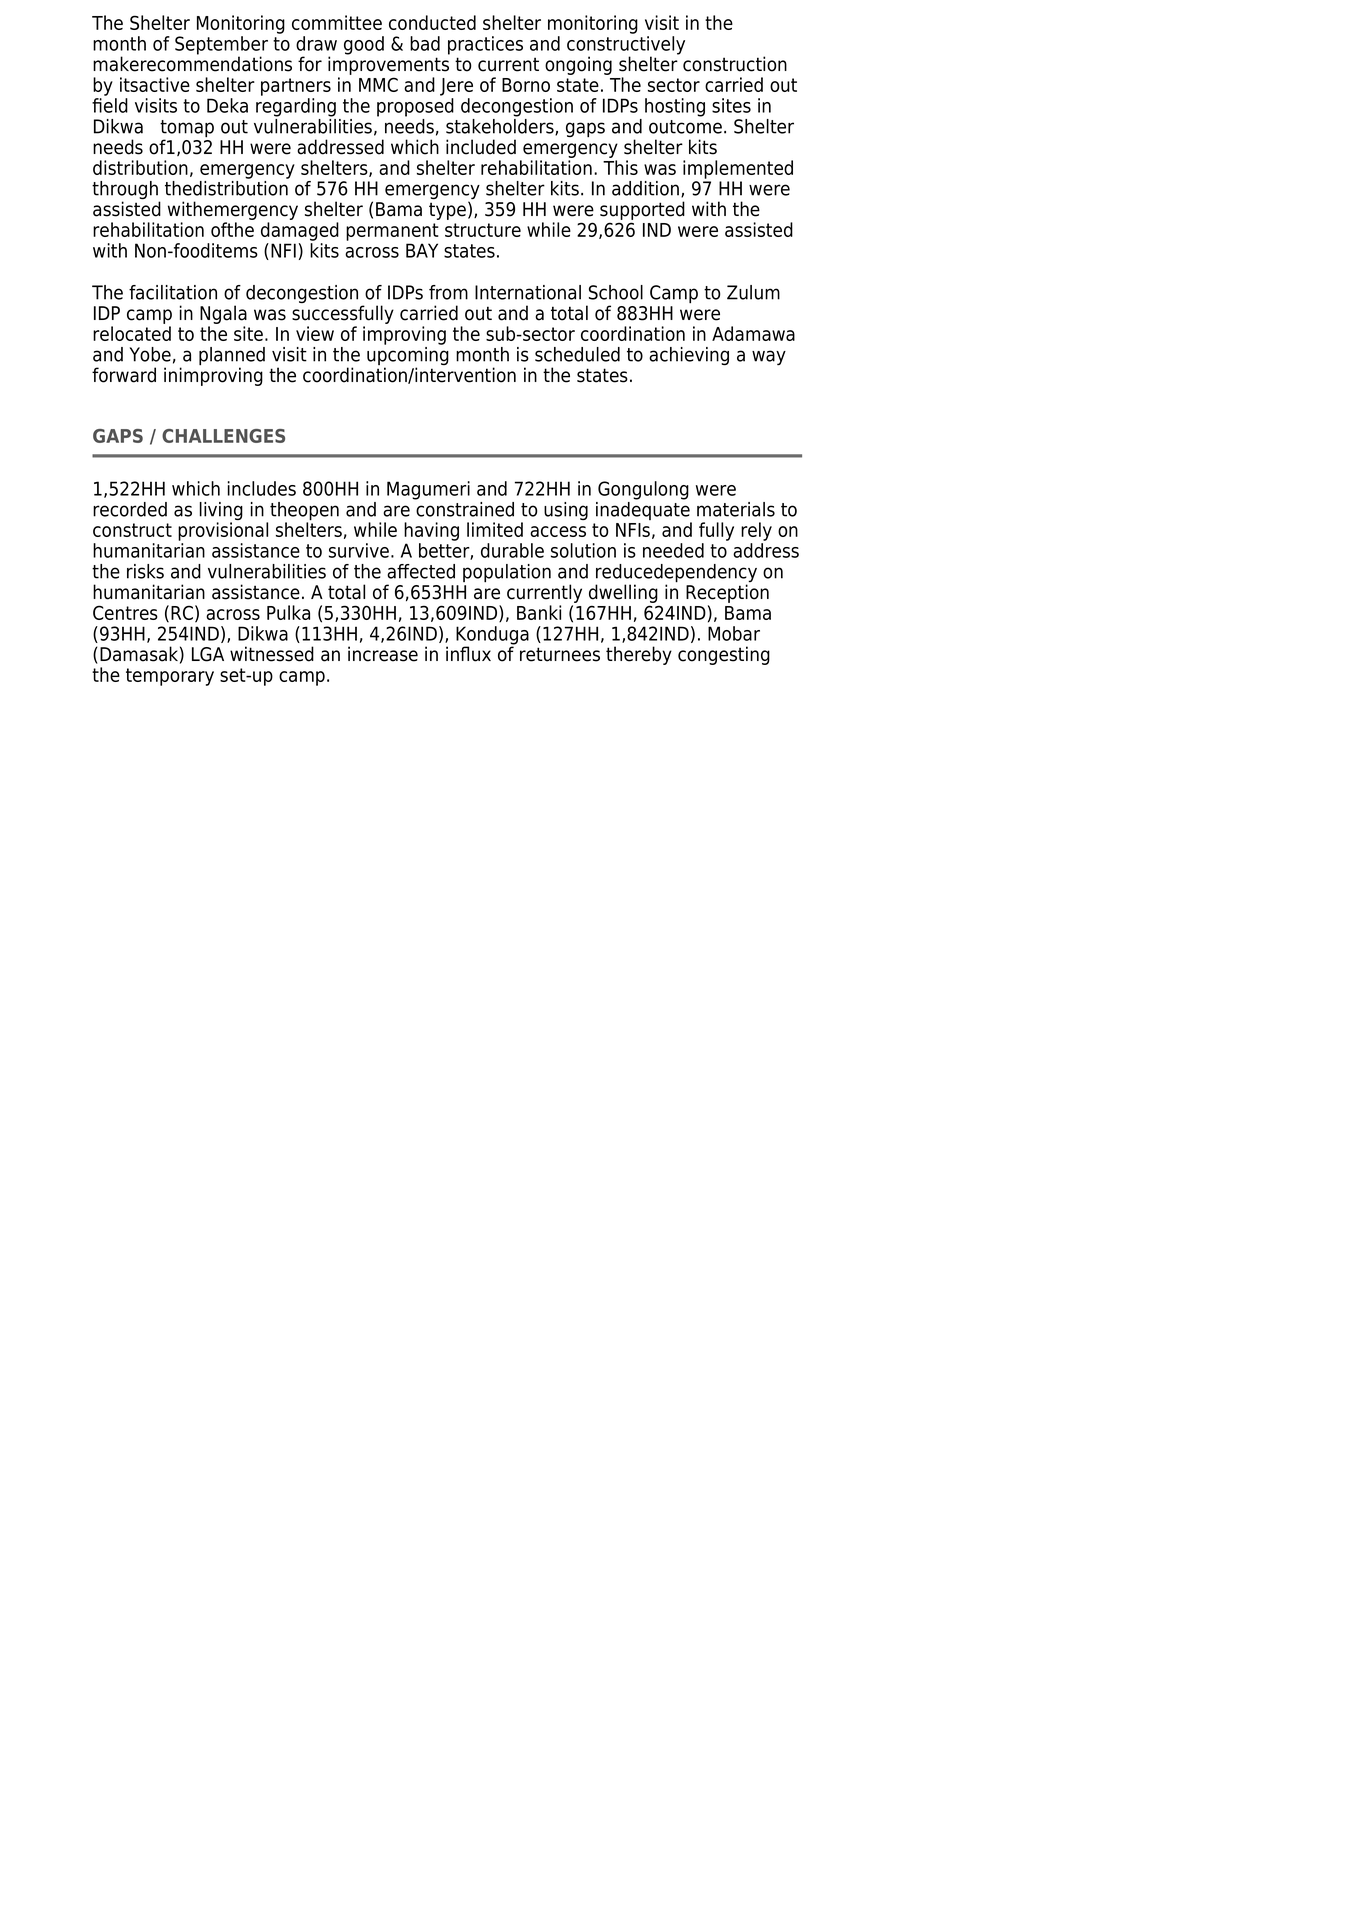 The width and height of the page is (1358, 1921). Describe the element at coordinates (408, 357) in the page. I see `upcoming` at that location.
